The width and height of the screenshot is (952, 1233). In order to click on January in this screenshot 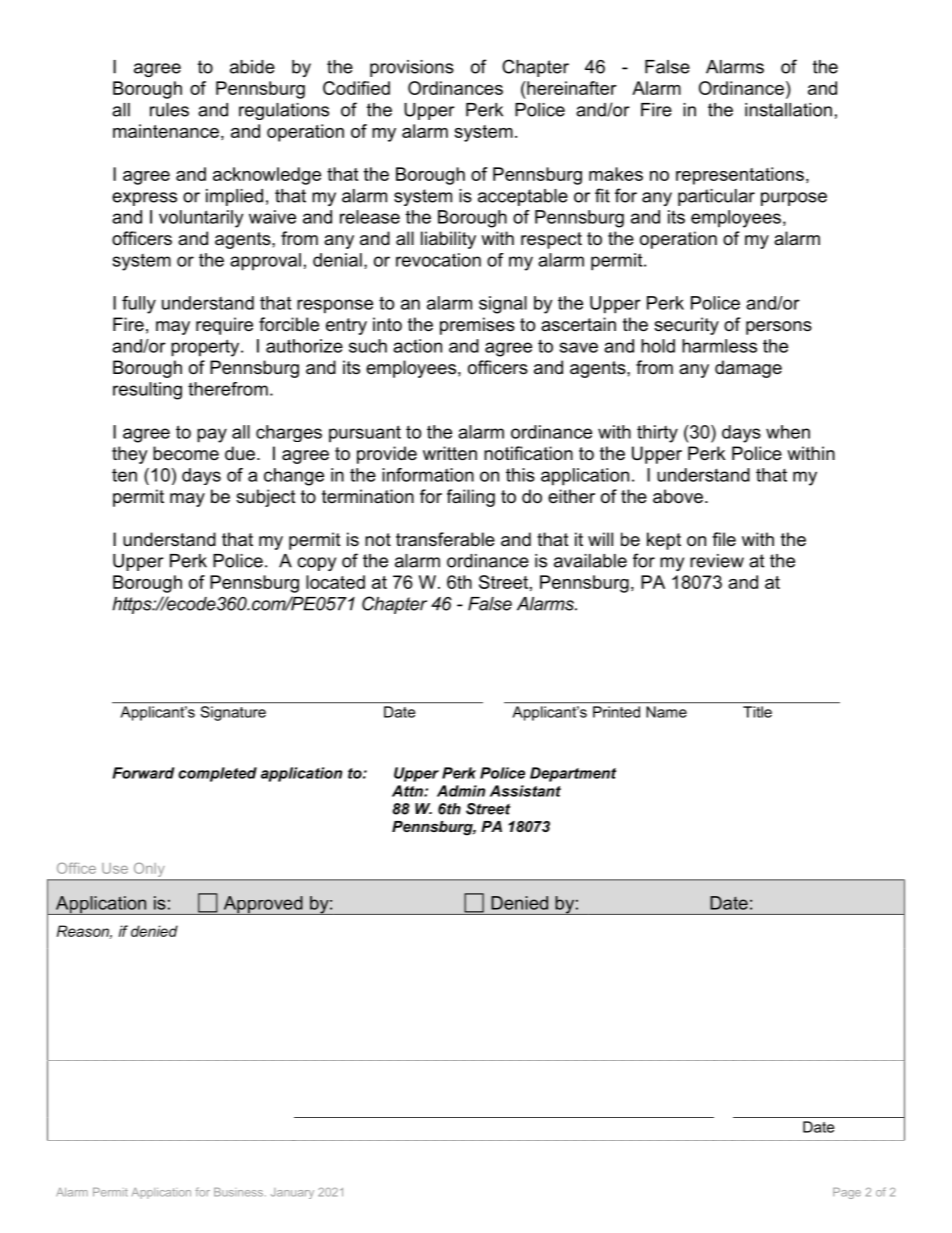, I will do `click(292, 1193)`.
